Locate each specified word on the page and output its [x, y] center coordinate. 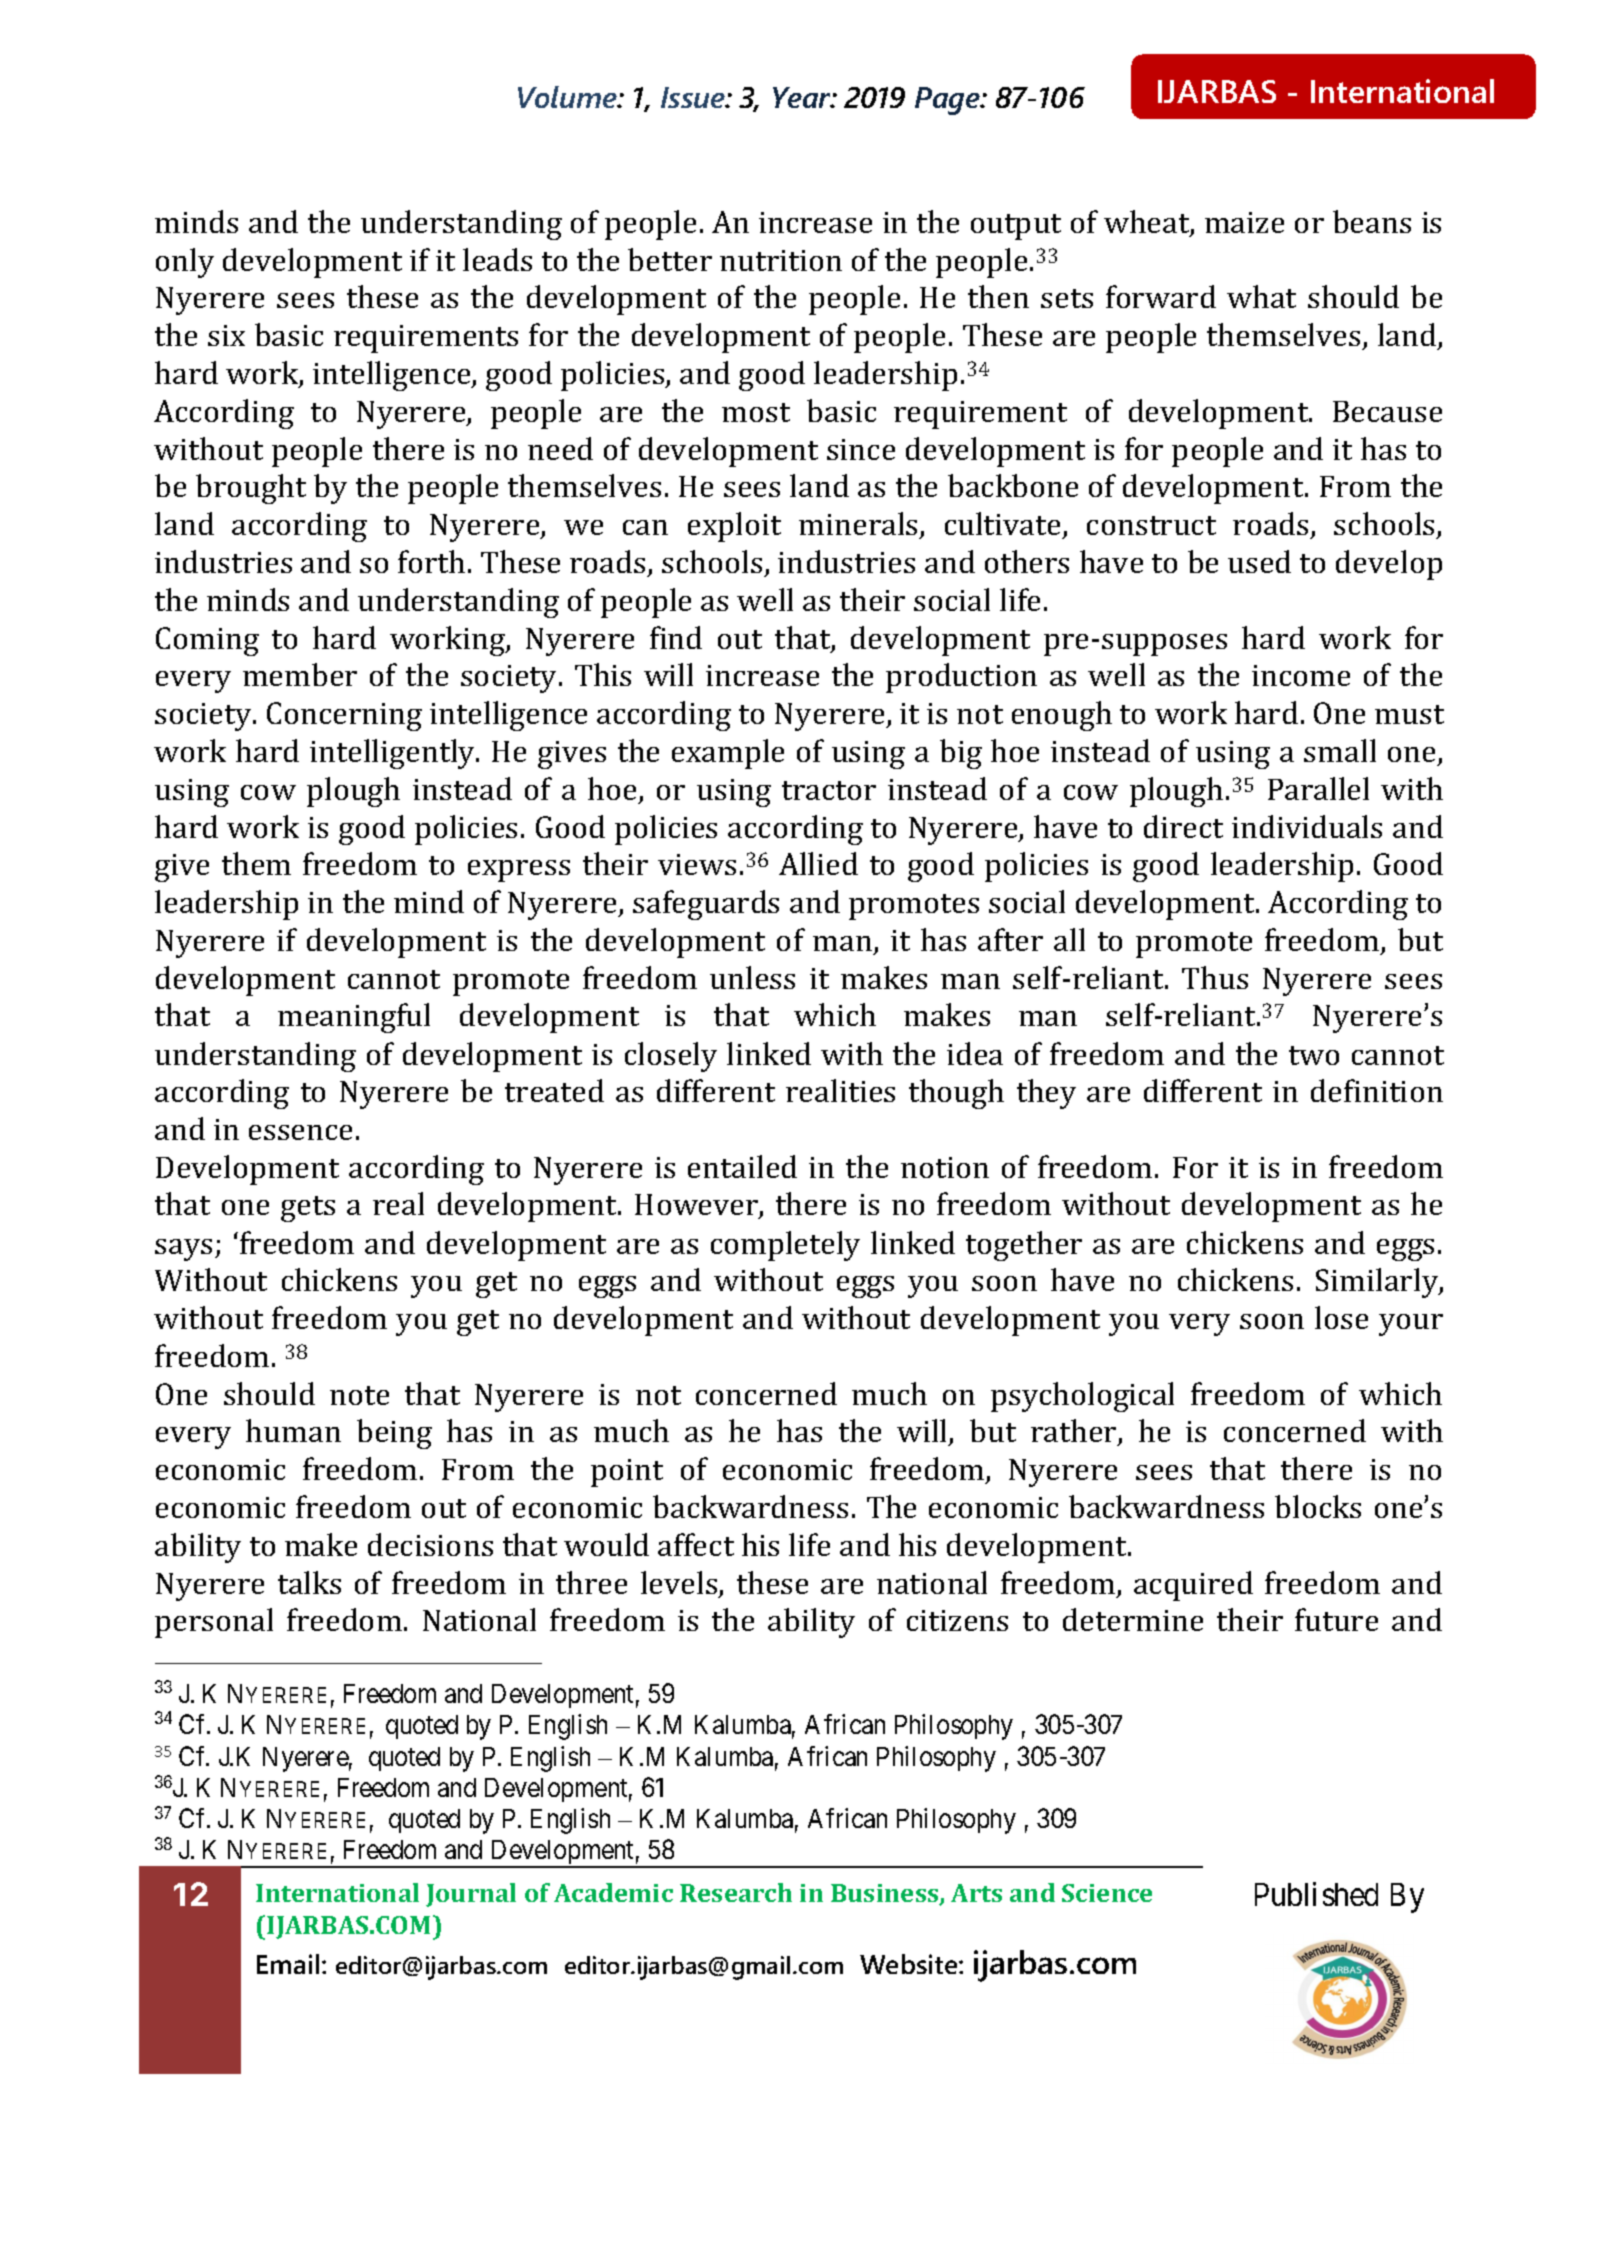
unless [752, 977]
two [1314, 1055]
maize [1244, 222]
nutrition [781, 260]
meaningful [354, 1018]
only [185, 263]
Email [288, 1964]
